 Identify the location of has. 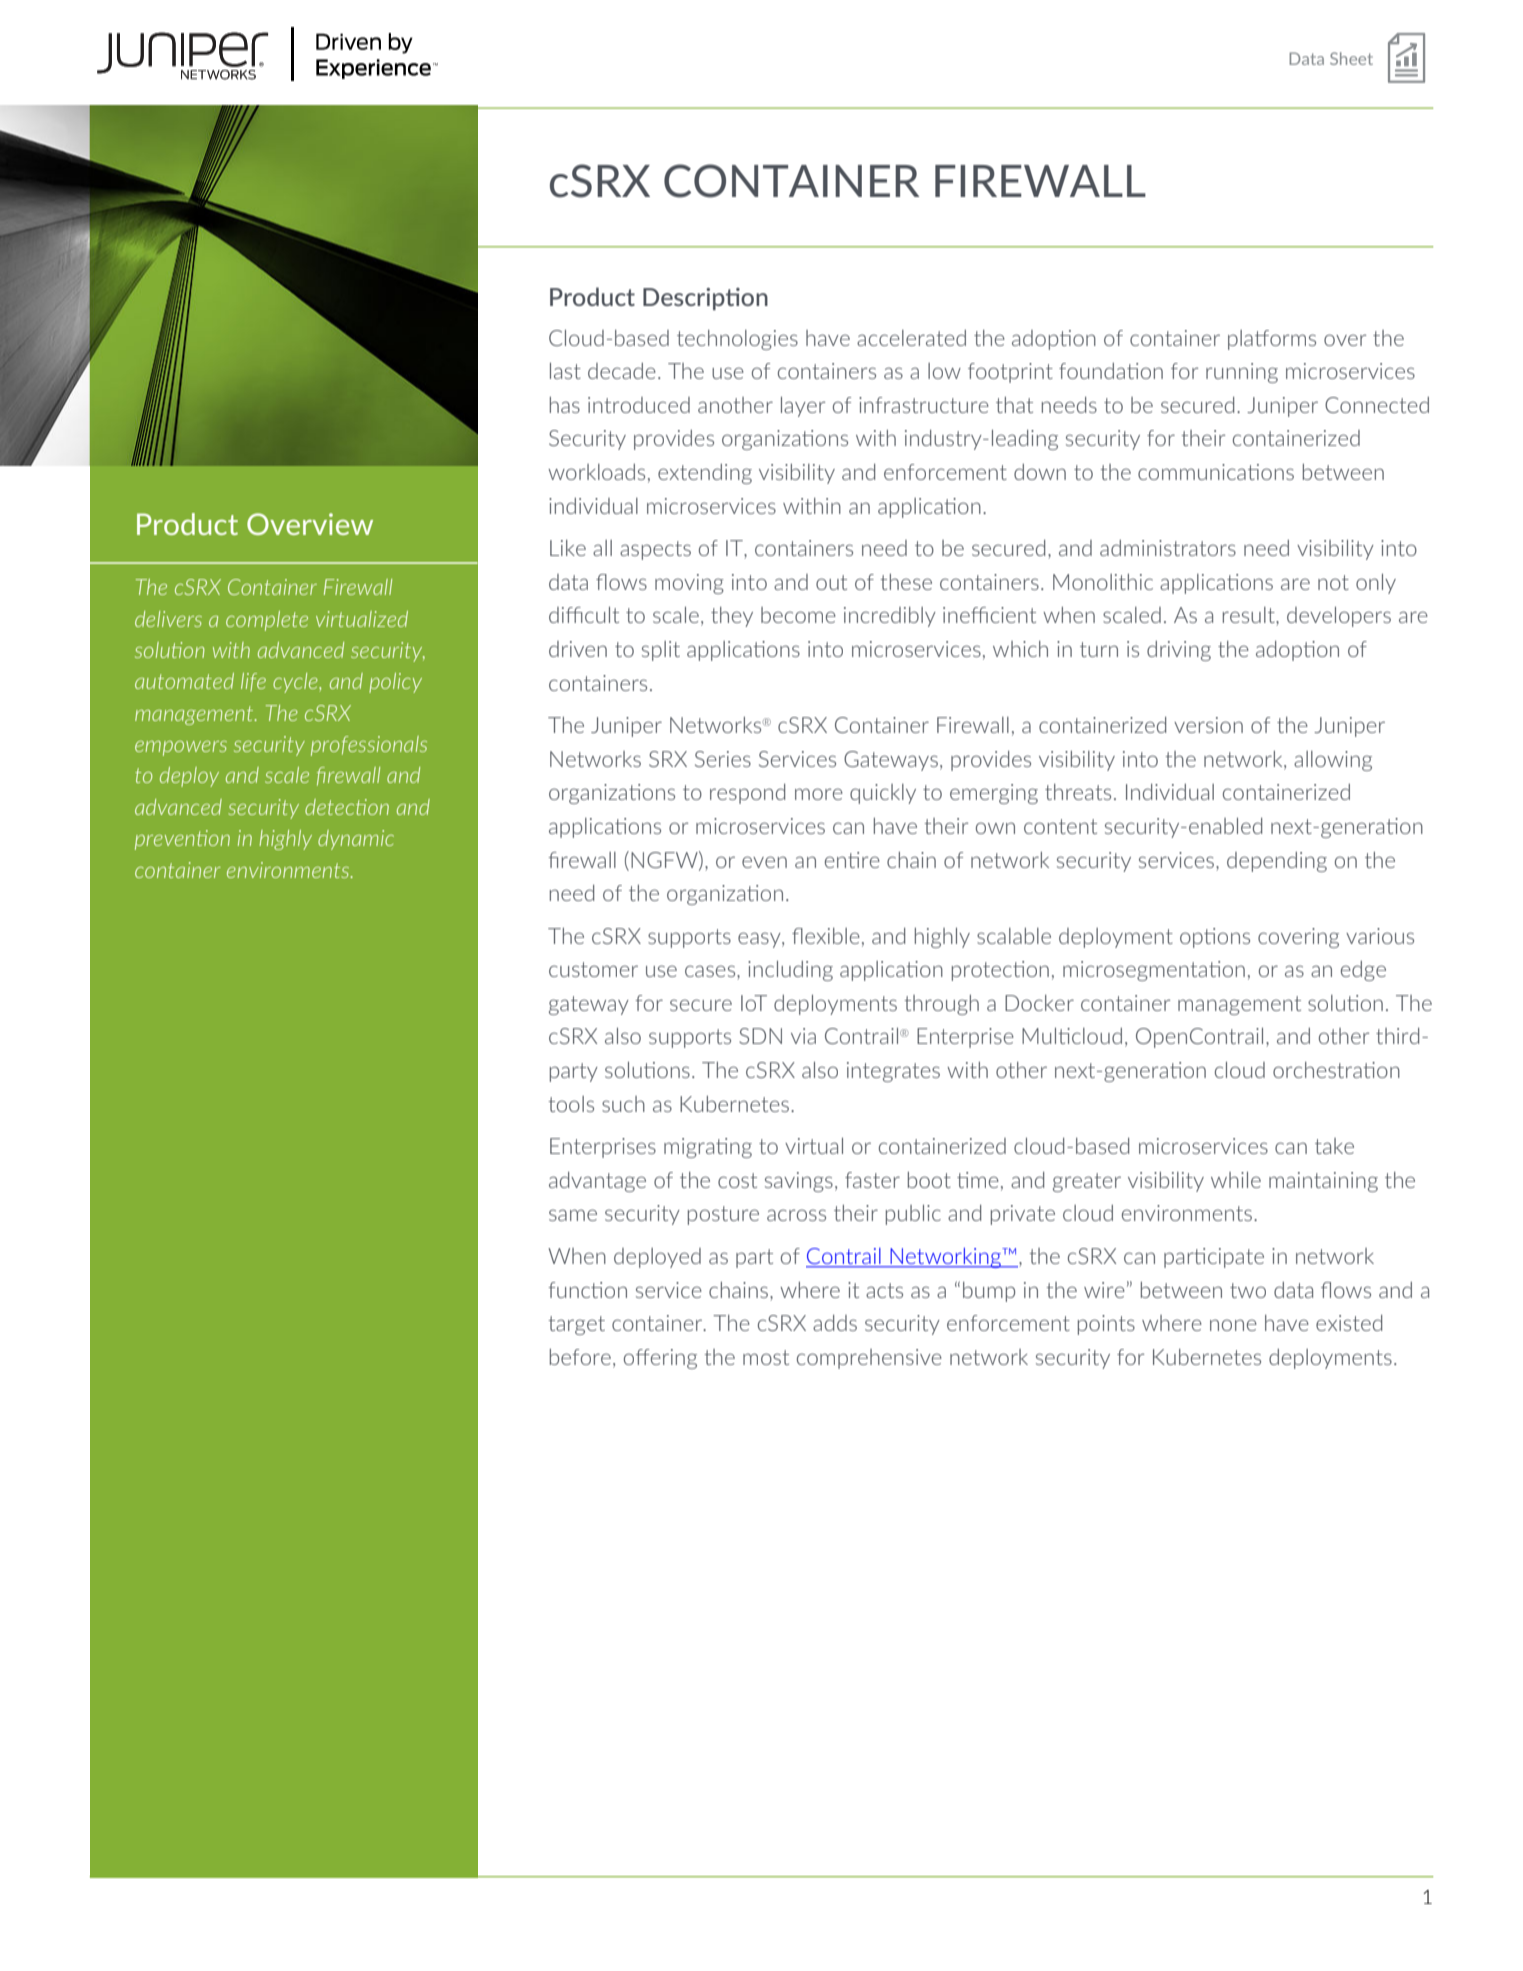
(565, 405).
